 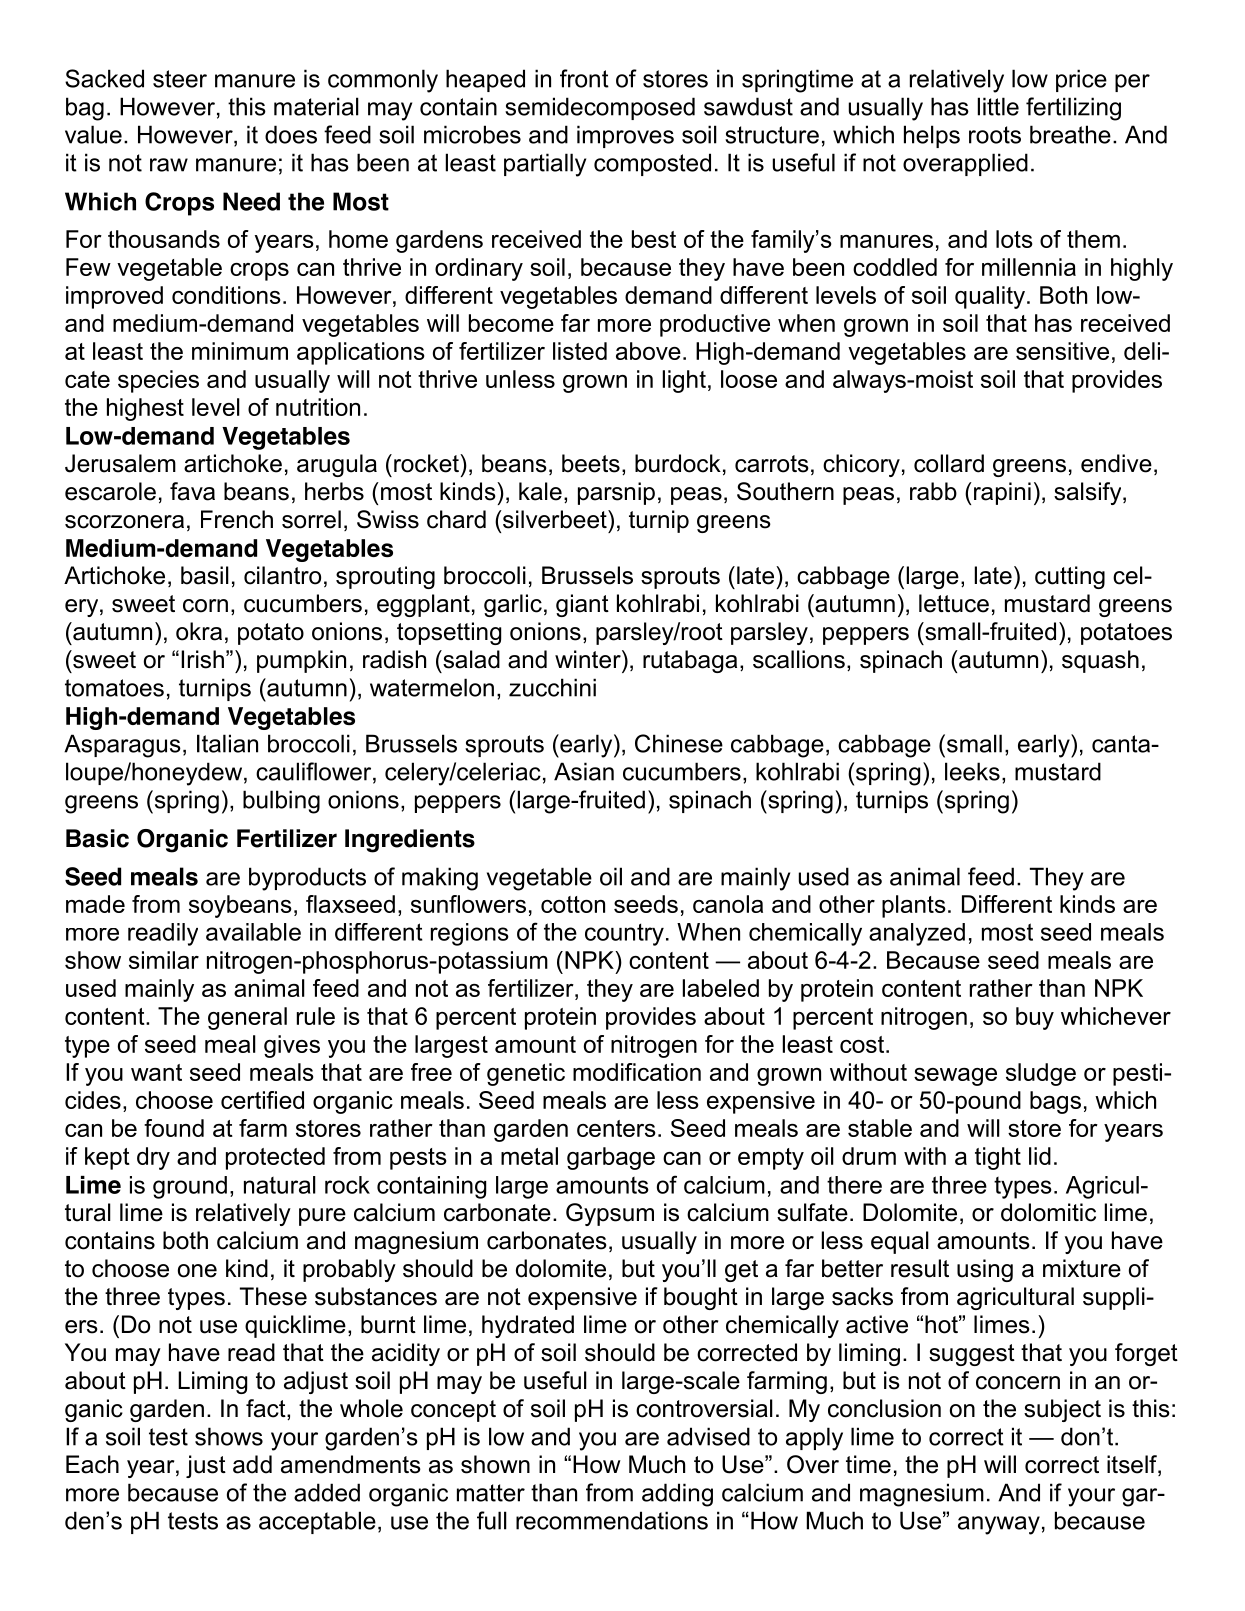 What do you see at coordinates (1040, 1156) in the page?
I see `lid` at bounding box center [1040, 1156].
